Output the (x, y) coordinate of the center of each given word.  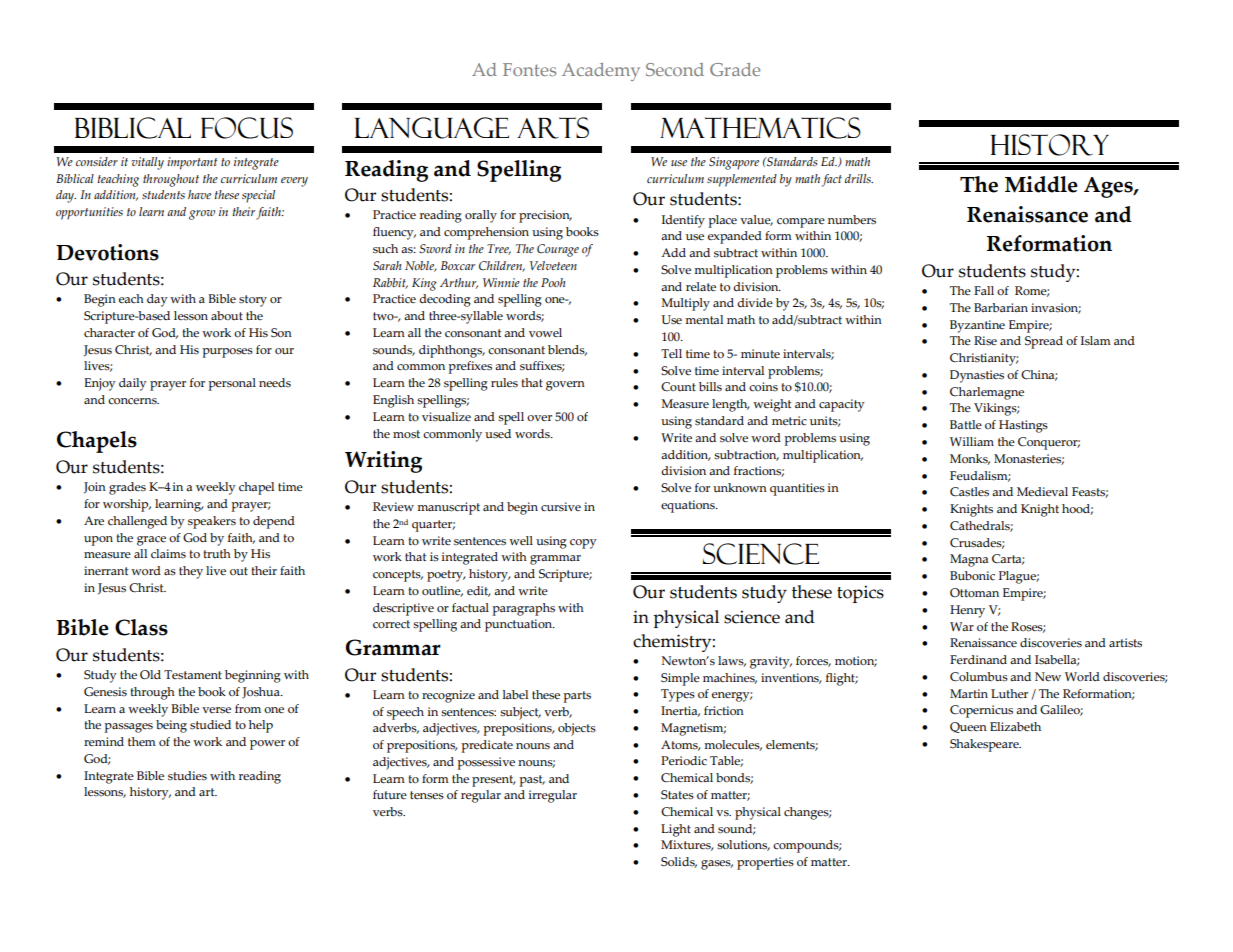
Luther (1009, 694)
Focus (247, 128)
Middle (1041, 184)
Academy (601, 72)
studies (187, 775)
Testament (193, 675)
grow (202, 215)
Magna (969, 560)
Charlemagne (987, 393)
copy (583, 544)
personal (232, 384)
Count (678, 387)
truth (217, 553)
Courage (558, 250)
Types (678, 695)
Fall (984, 290)
